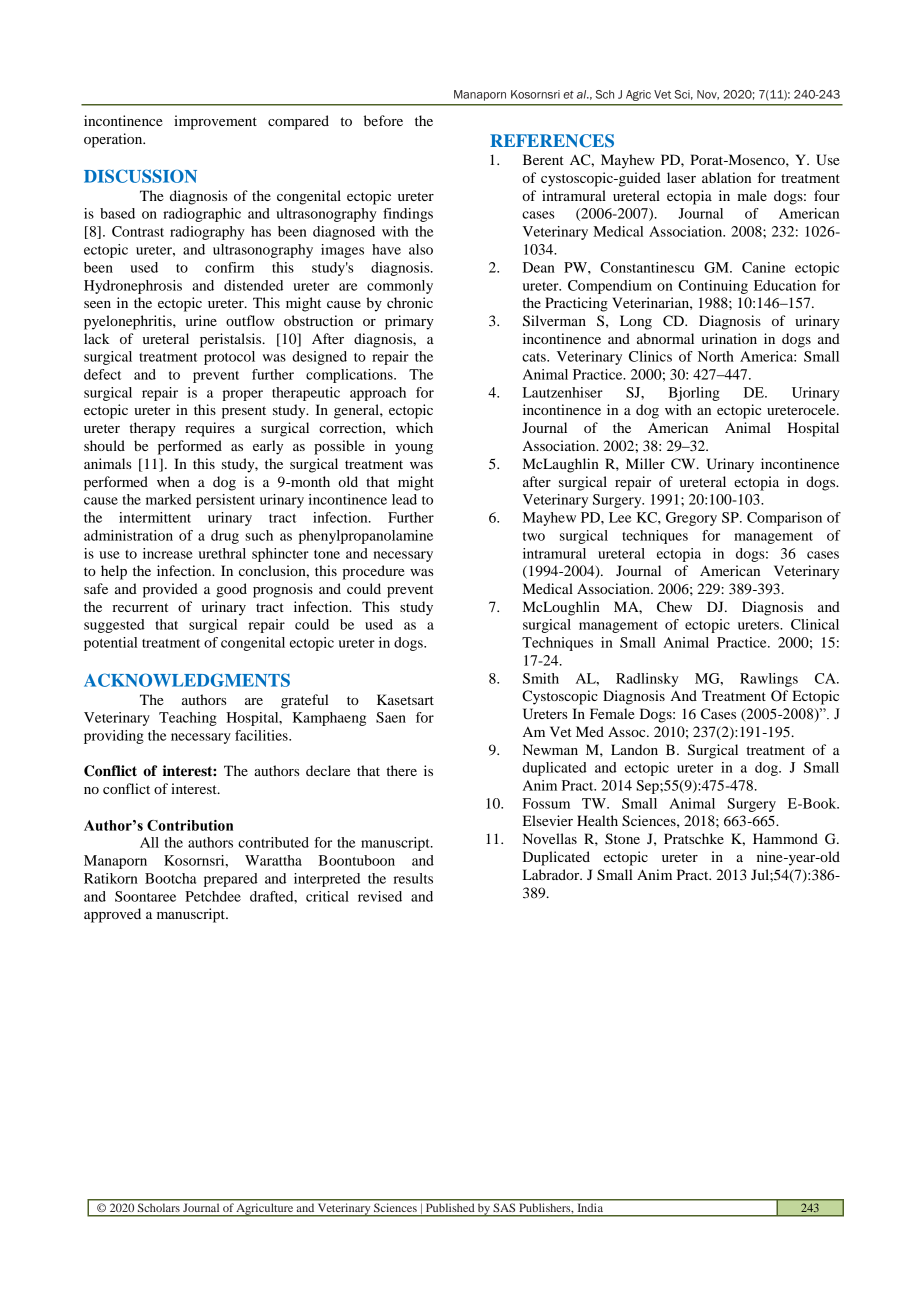 The height and width of the page is (1308, 924). What do you see at coordinates (215, 122) in the page?
I see `improvement` at bounding box center [215, 122].
